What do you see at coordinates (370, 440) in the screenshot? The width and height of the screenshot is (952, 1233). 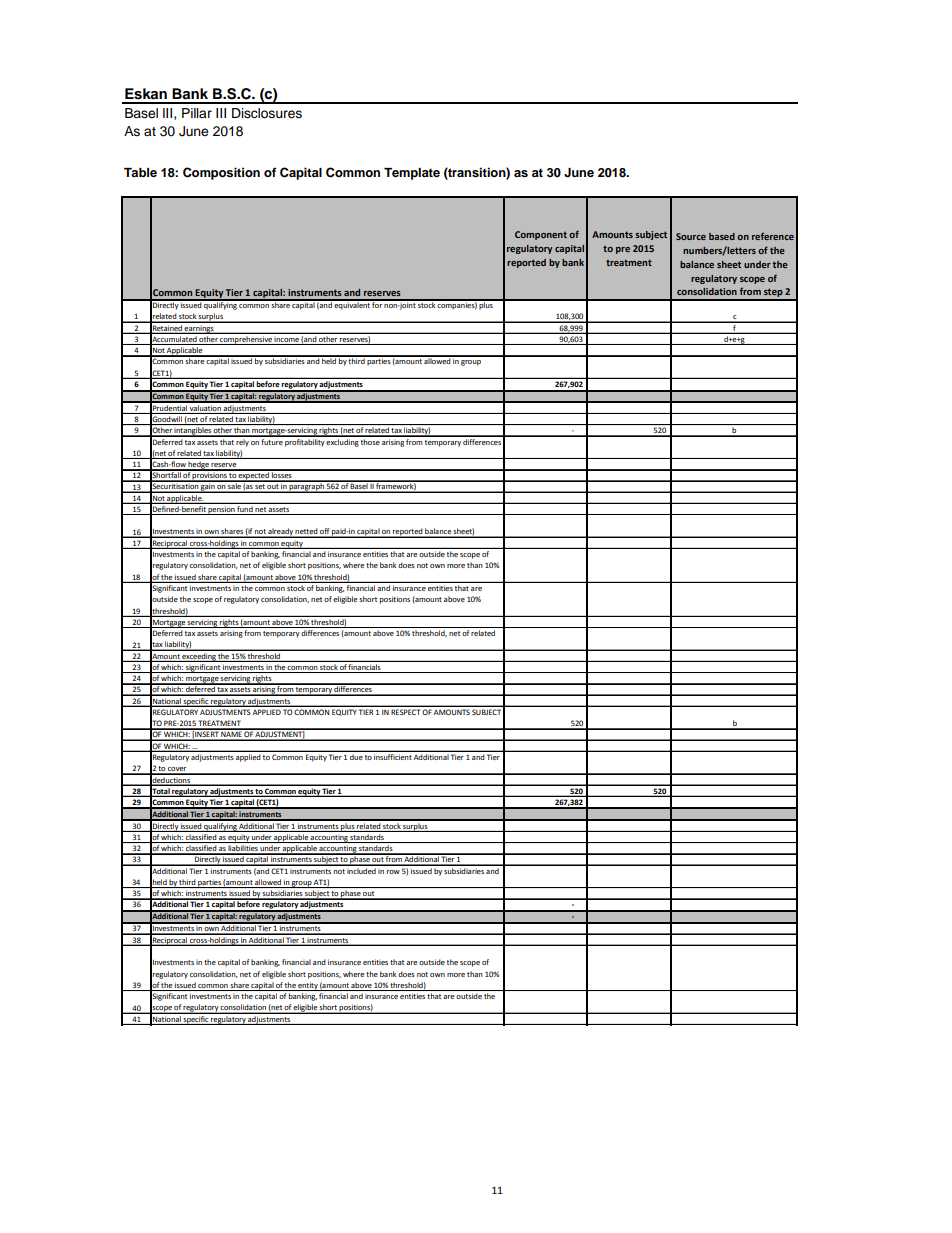 I see `those` at bounding box center [370, 440].
